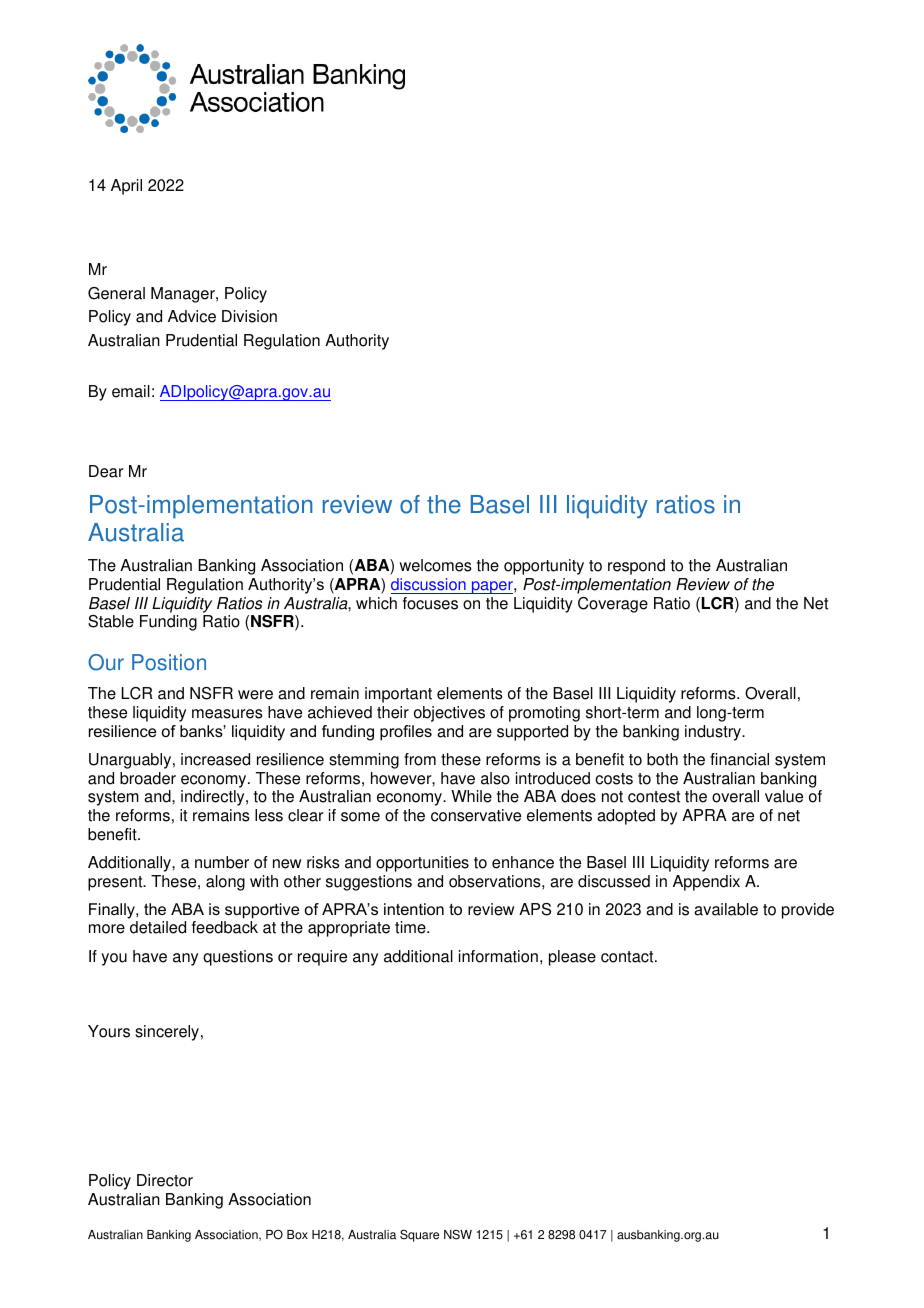 The image size is (924, 1308). What do you see at coordinates (435, 565) in the image?
I see `welcomes` at bounding box center [435, 565].
